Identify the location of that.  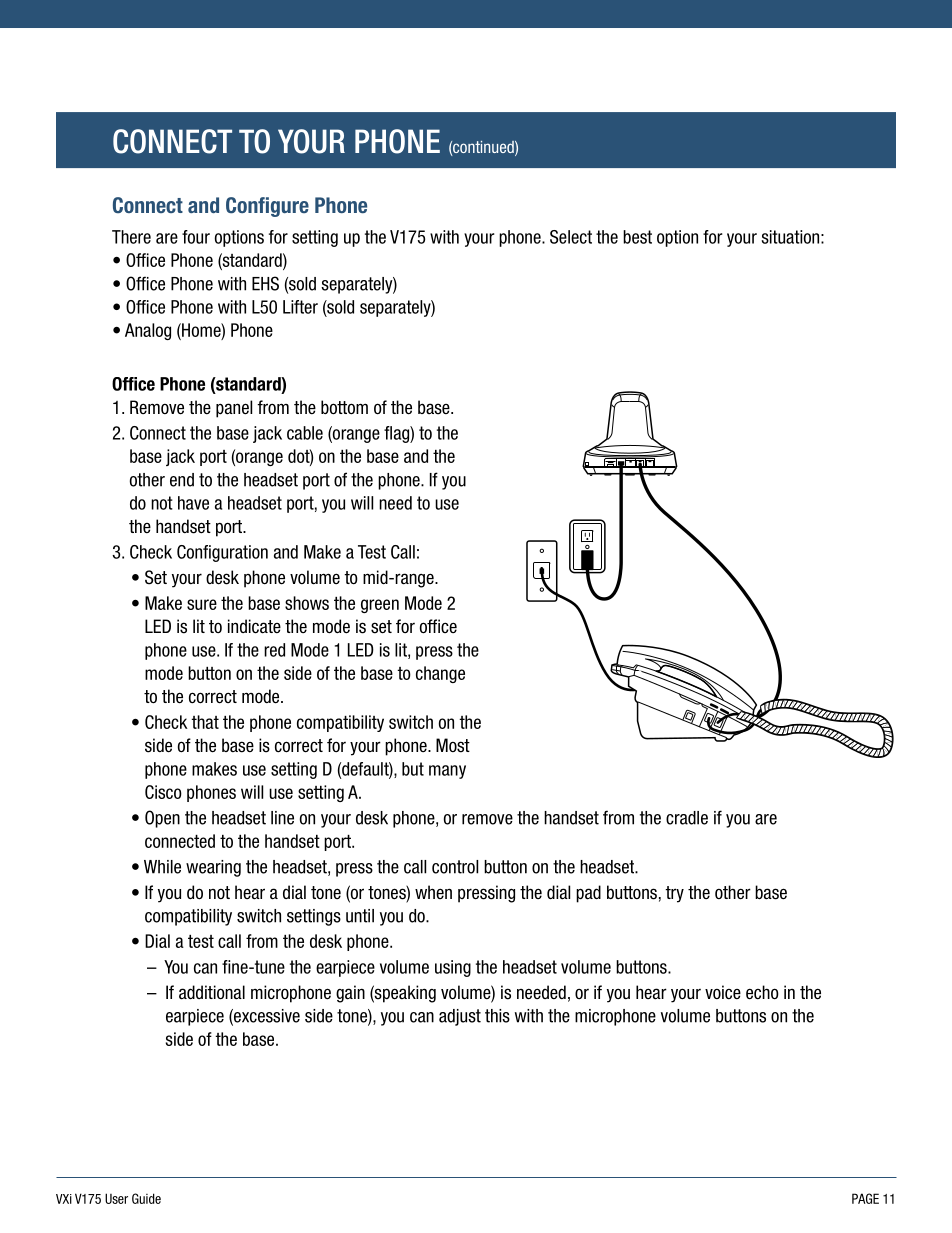
(205, 722).
